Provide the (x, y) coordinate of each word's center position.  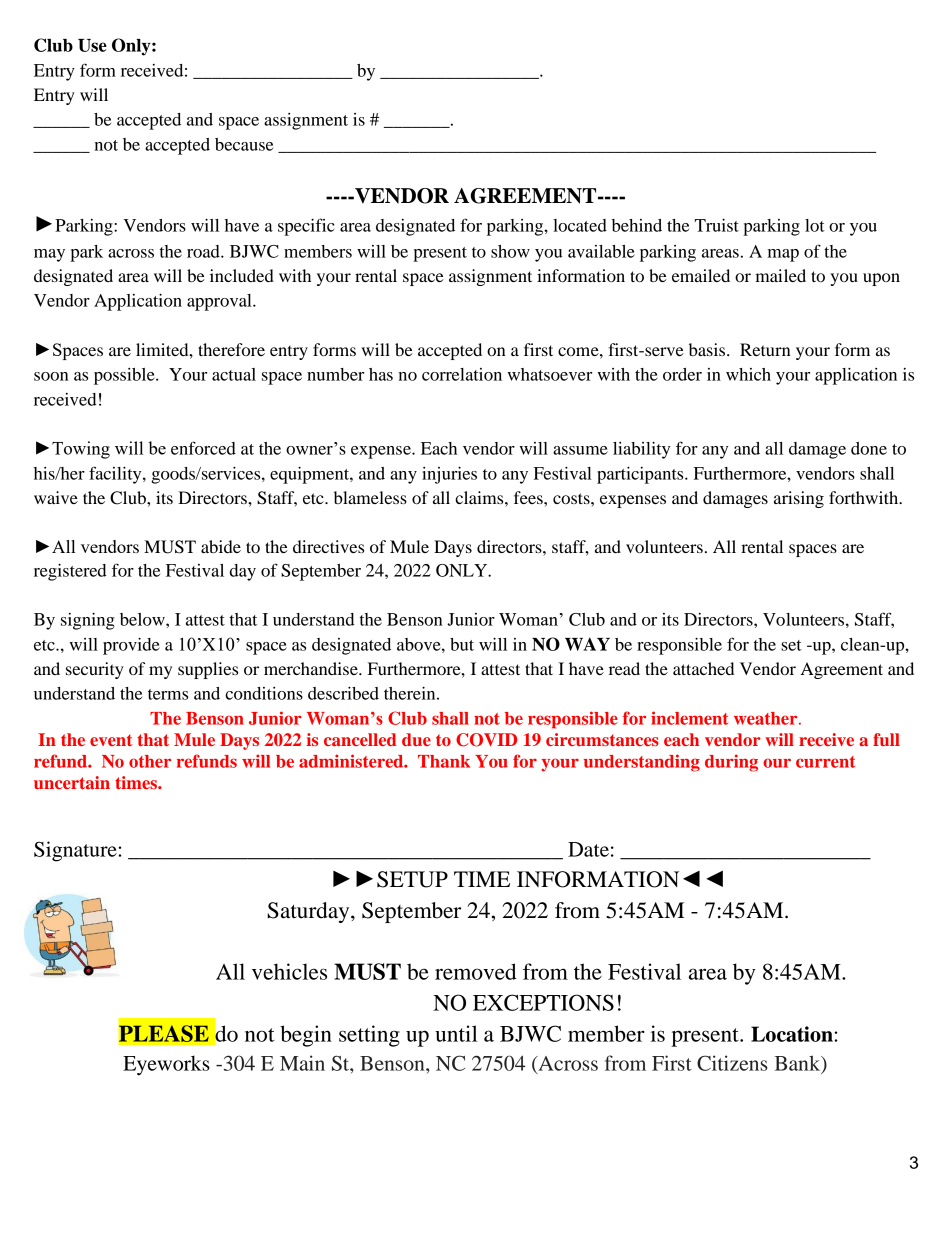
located (580, 225)
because (244, 144)
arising (799, 499)
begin (306, 1036)
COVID (486, 740)
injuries (449, 475)
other (150, 761)
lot (815, 225)
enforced (203, 448)
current (825, 762)
